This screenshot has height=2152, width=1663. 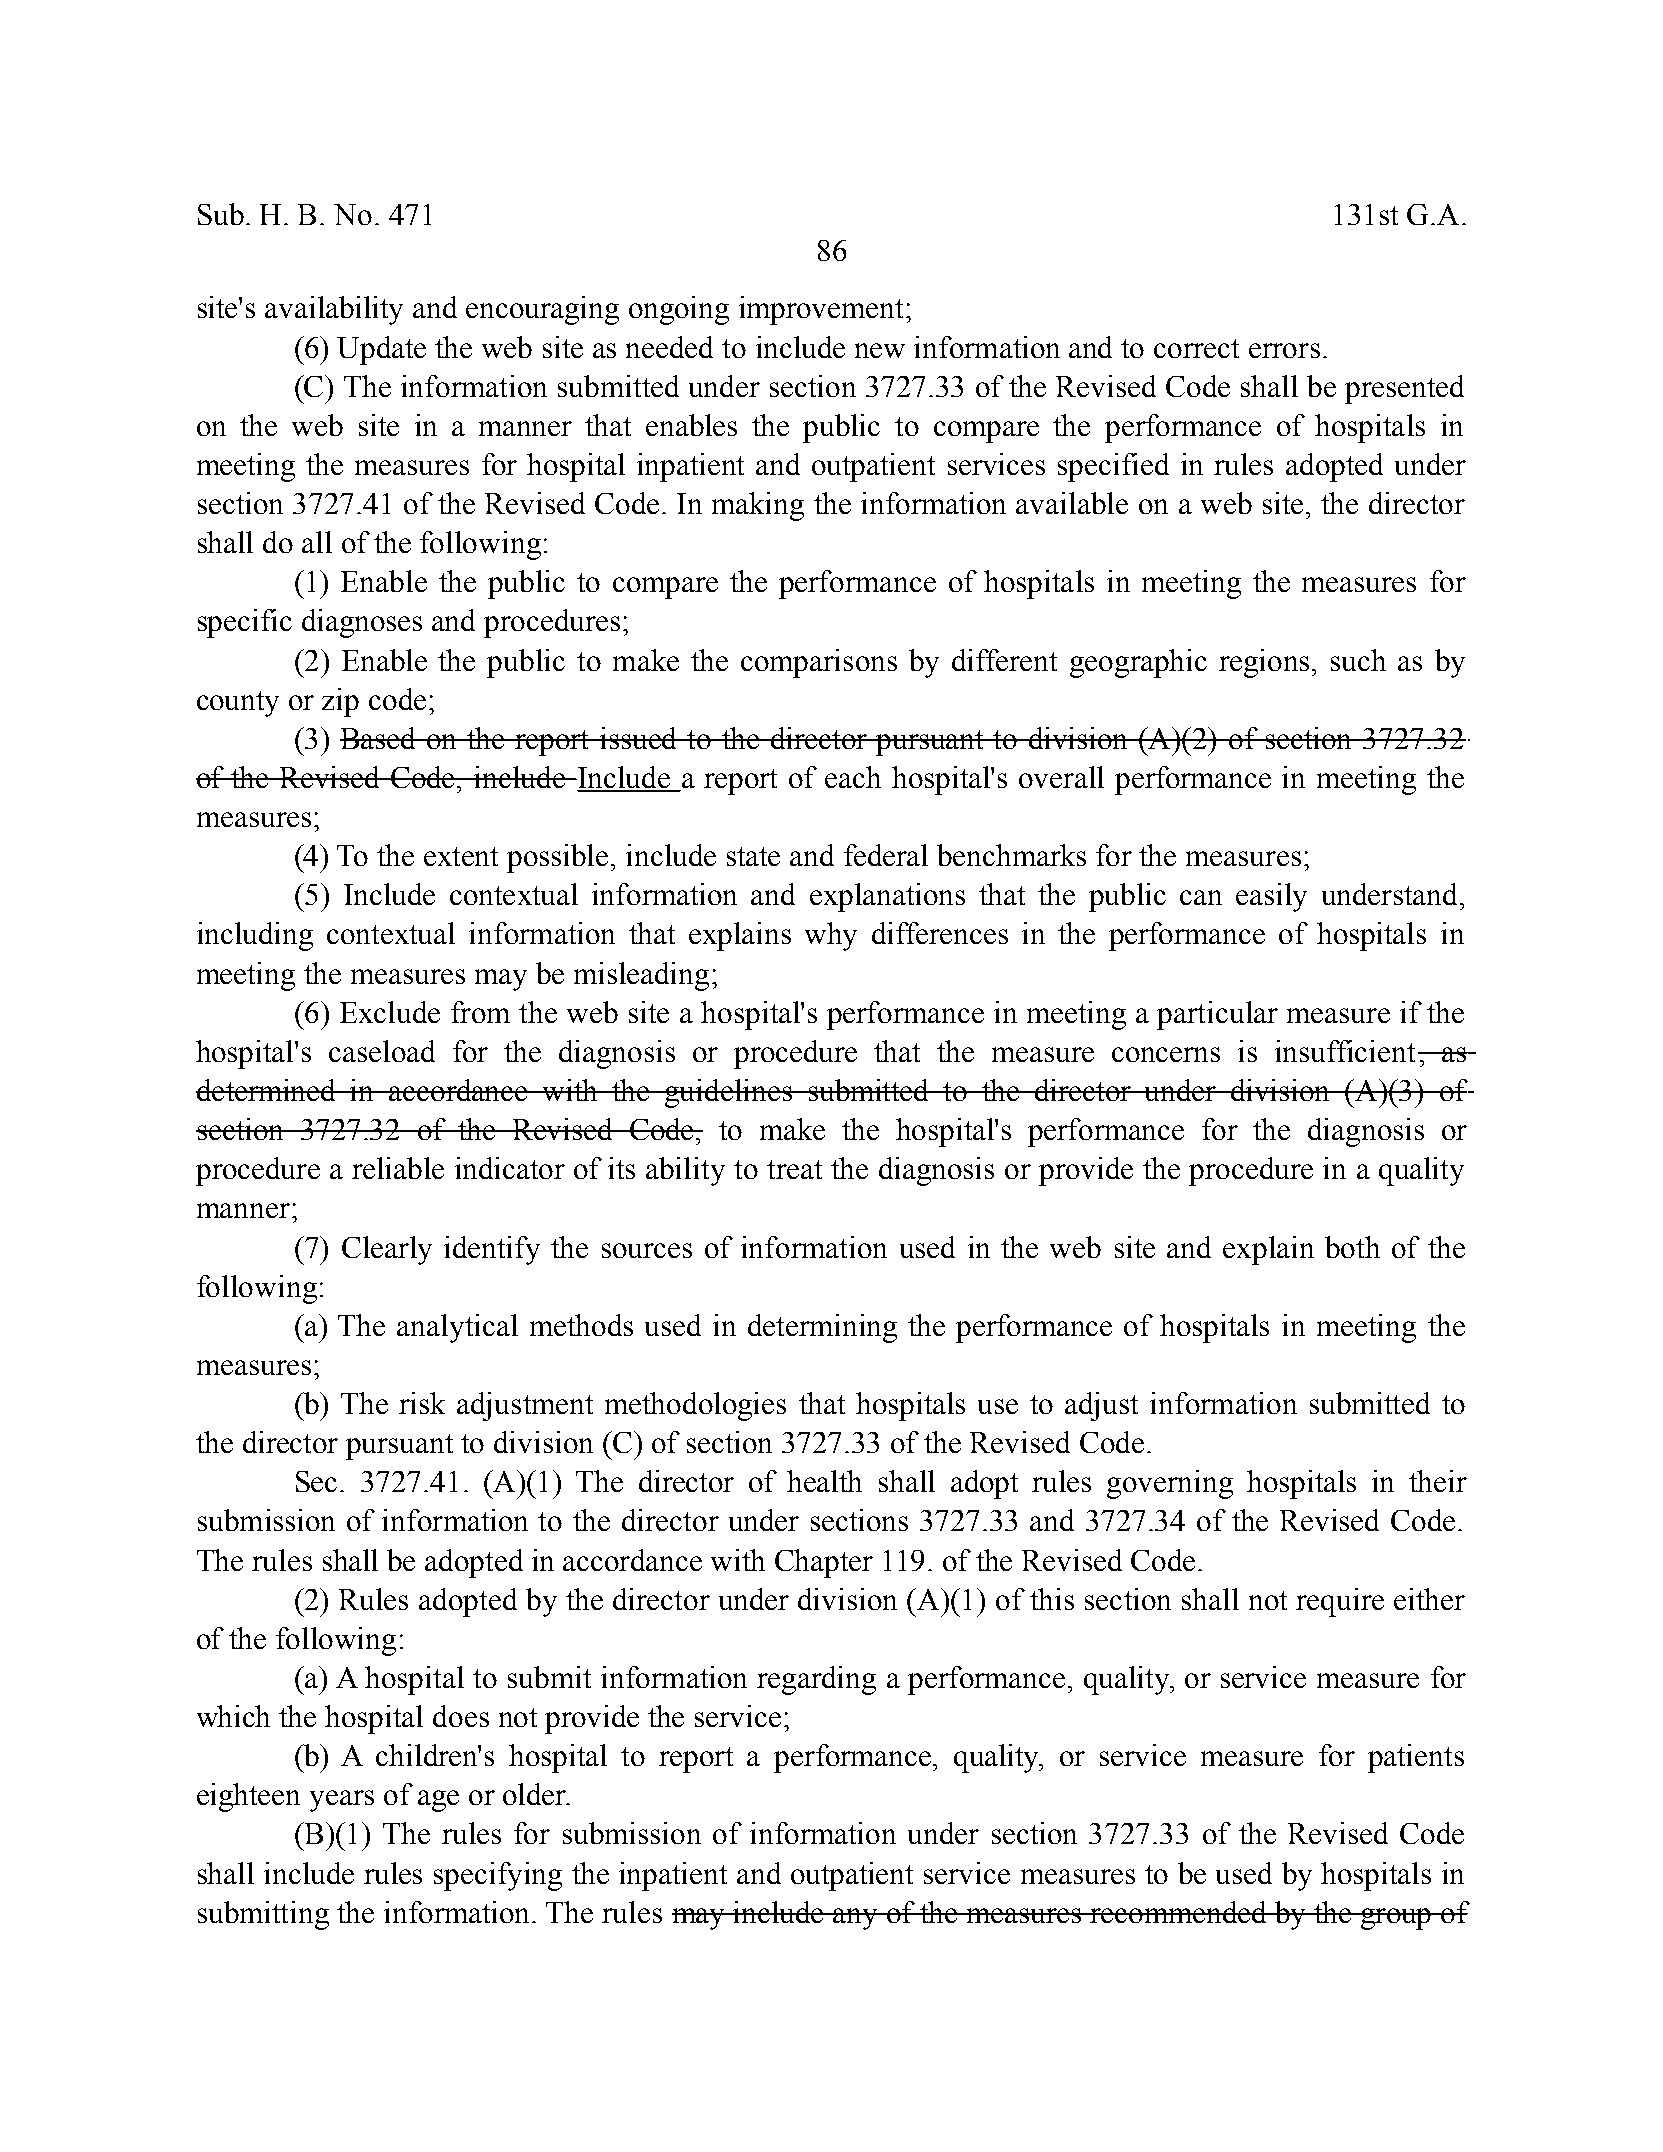 I want to click on errors, so click(x=1284, y=350).
